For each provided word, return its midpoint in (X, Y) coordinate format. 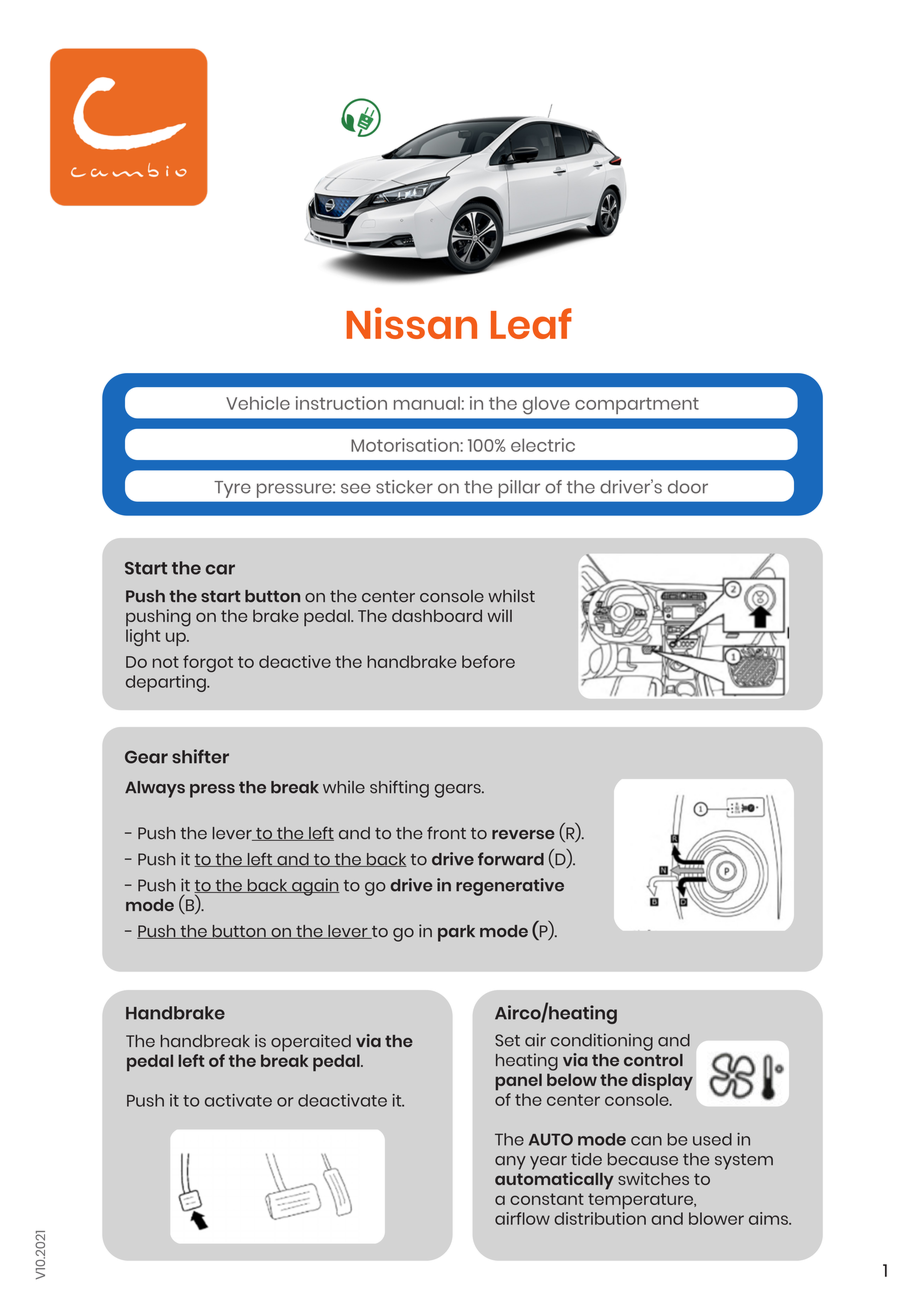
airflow (522, 1218)
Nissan (412, 323)
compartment (637, 405)
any (510, 1163)
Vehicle (258, 403)
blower (716, 1218)
